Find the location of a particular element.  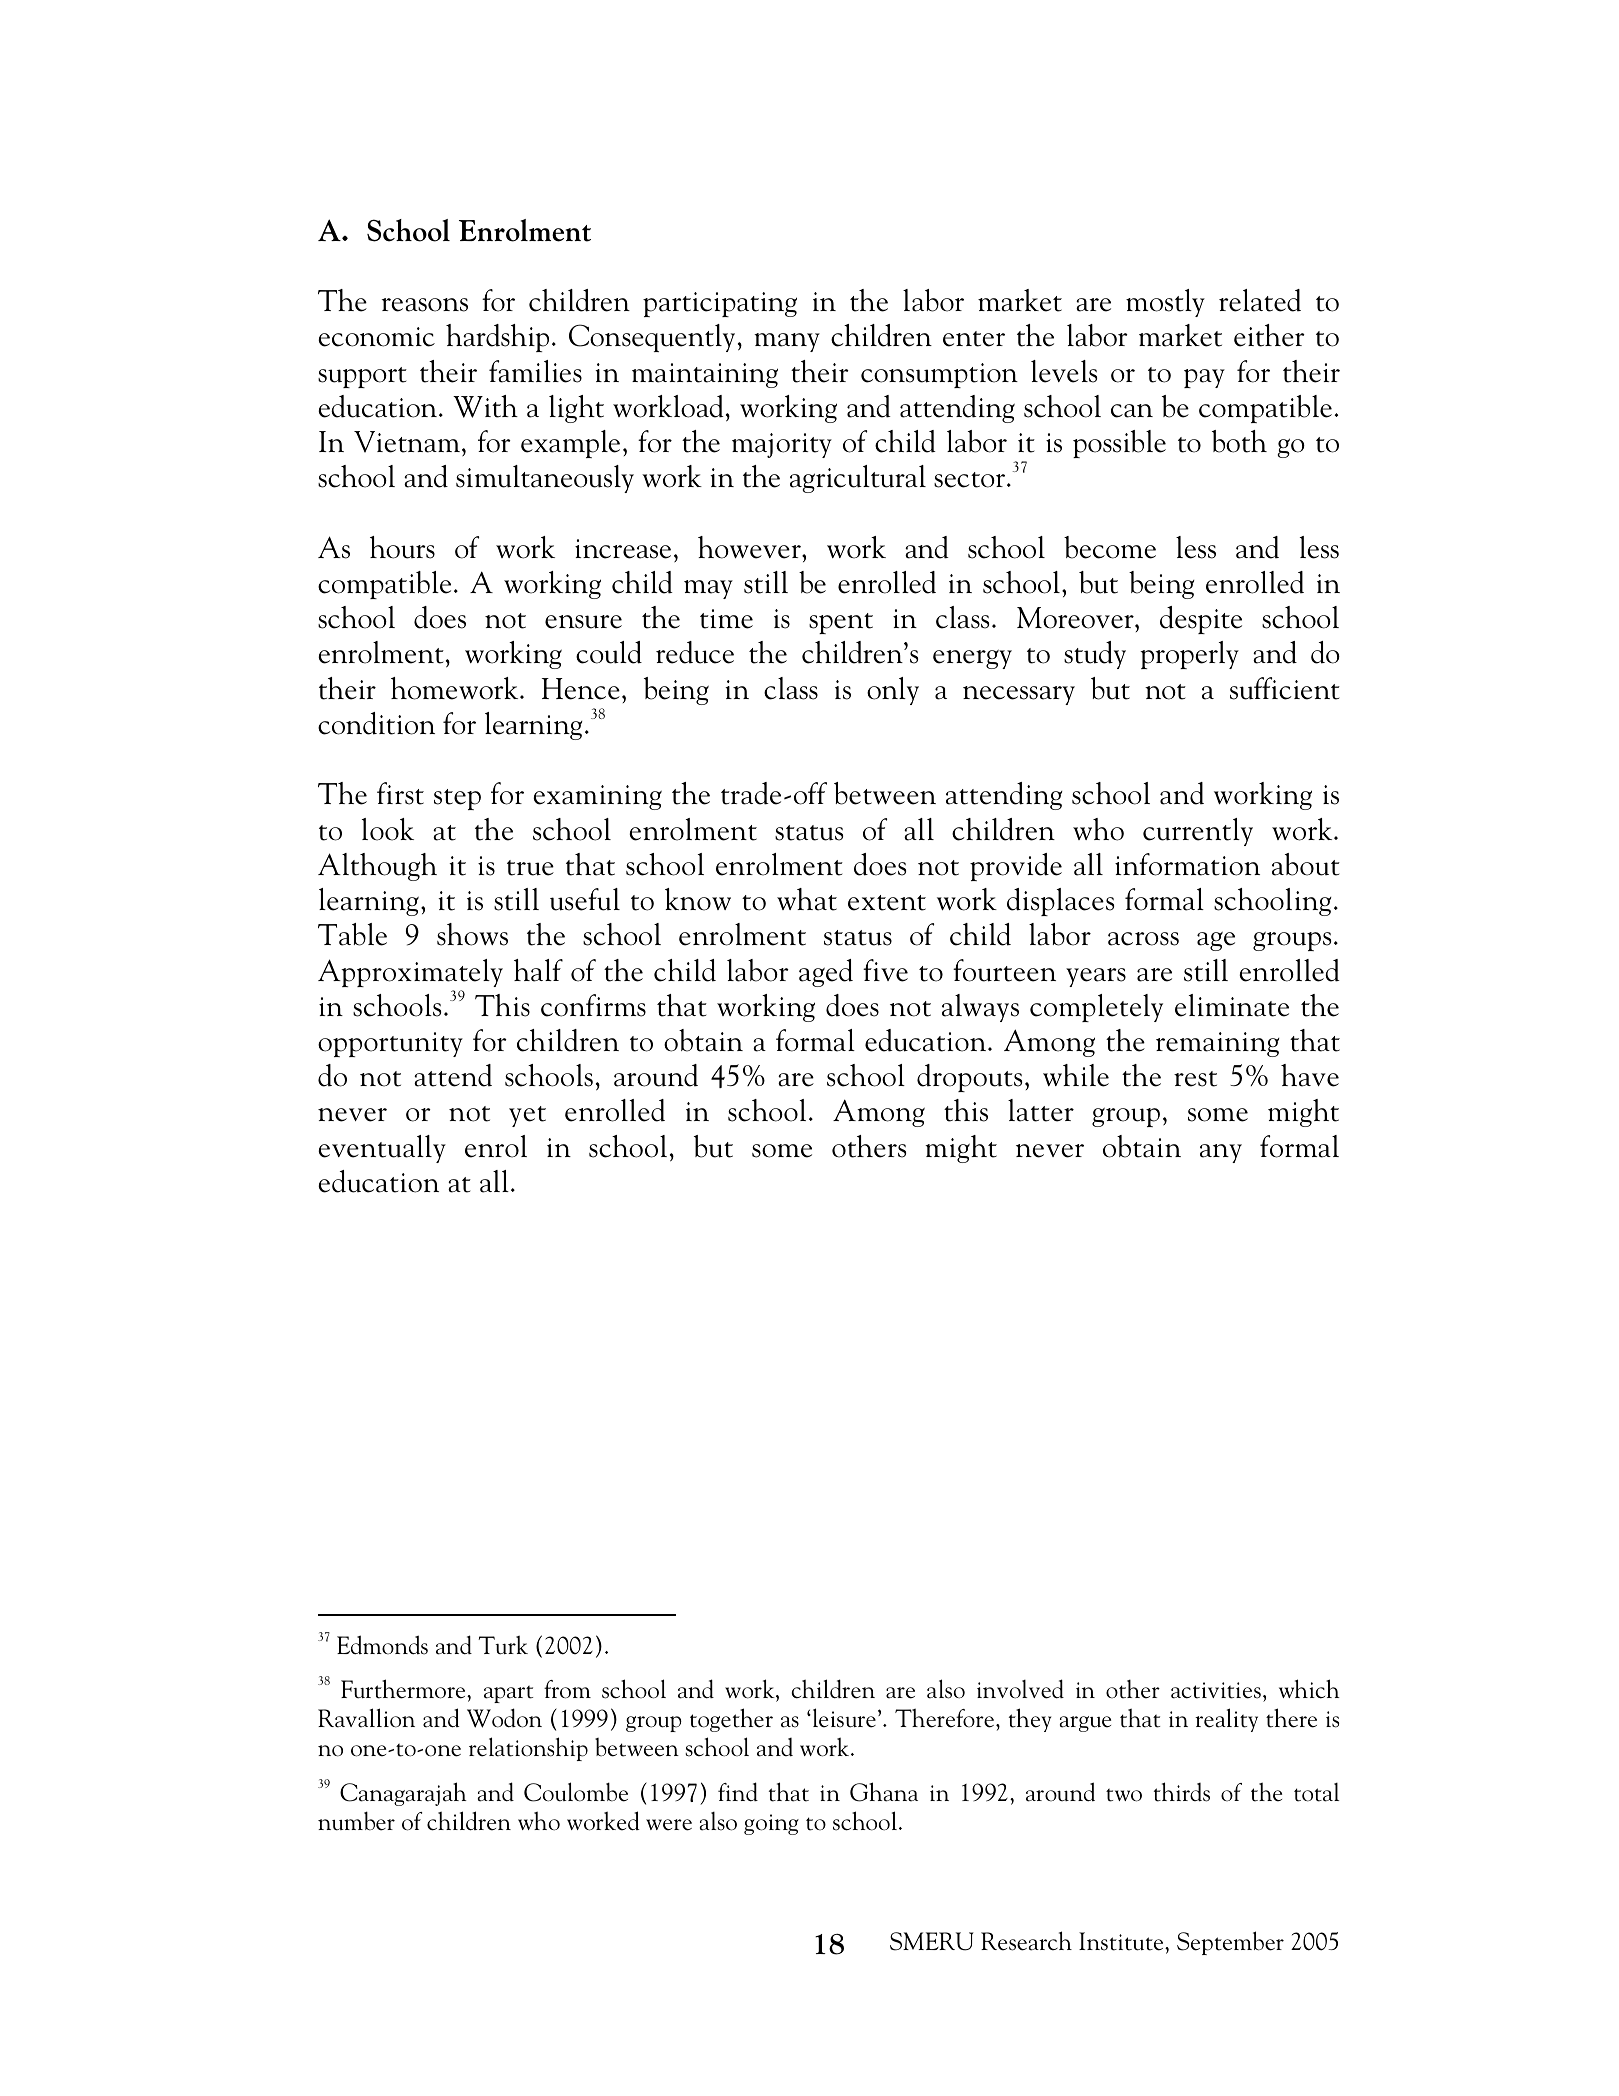

rest is located at coordinates (1195, 1079).
